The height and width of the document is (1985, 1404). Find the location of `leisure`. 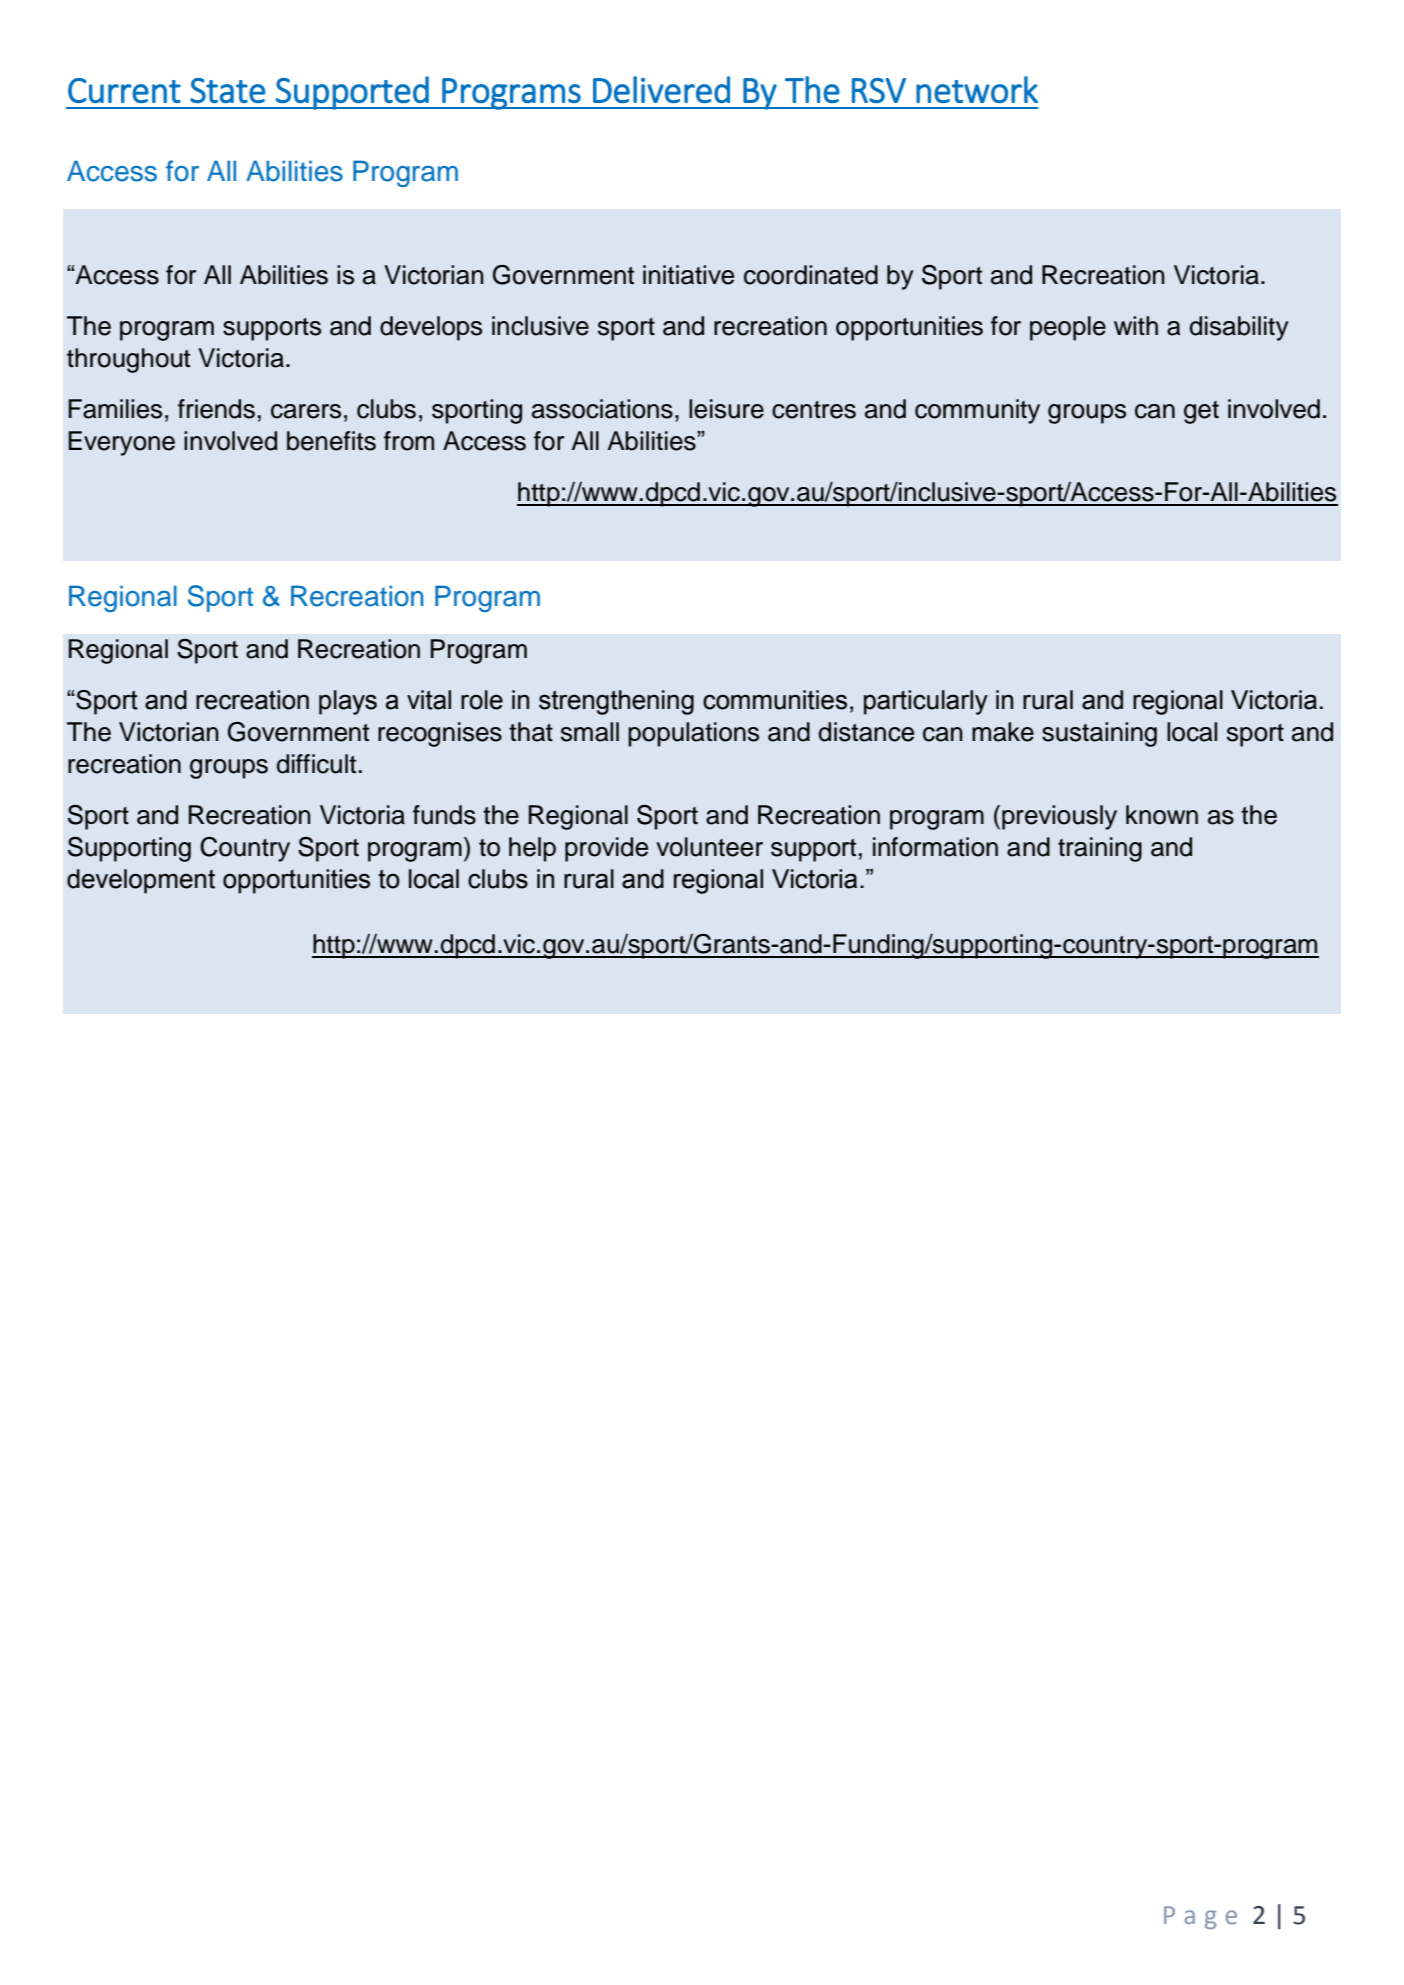

leisure is located at coordinates (726, 409).
